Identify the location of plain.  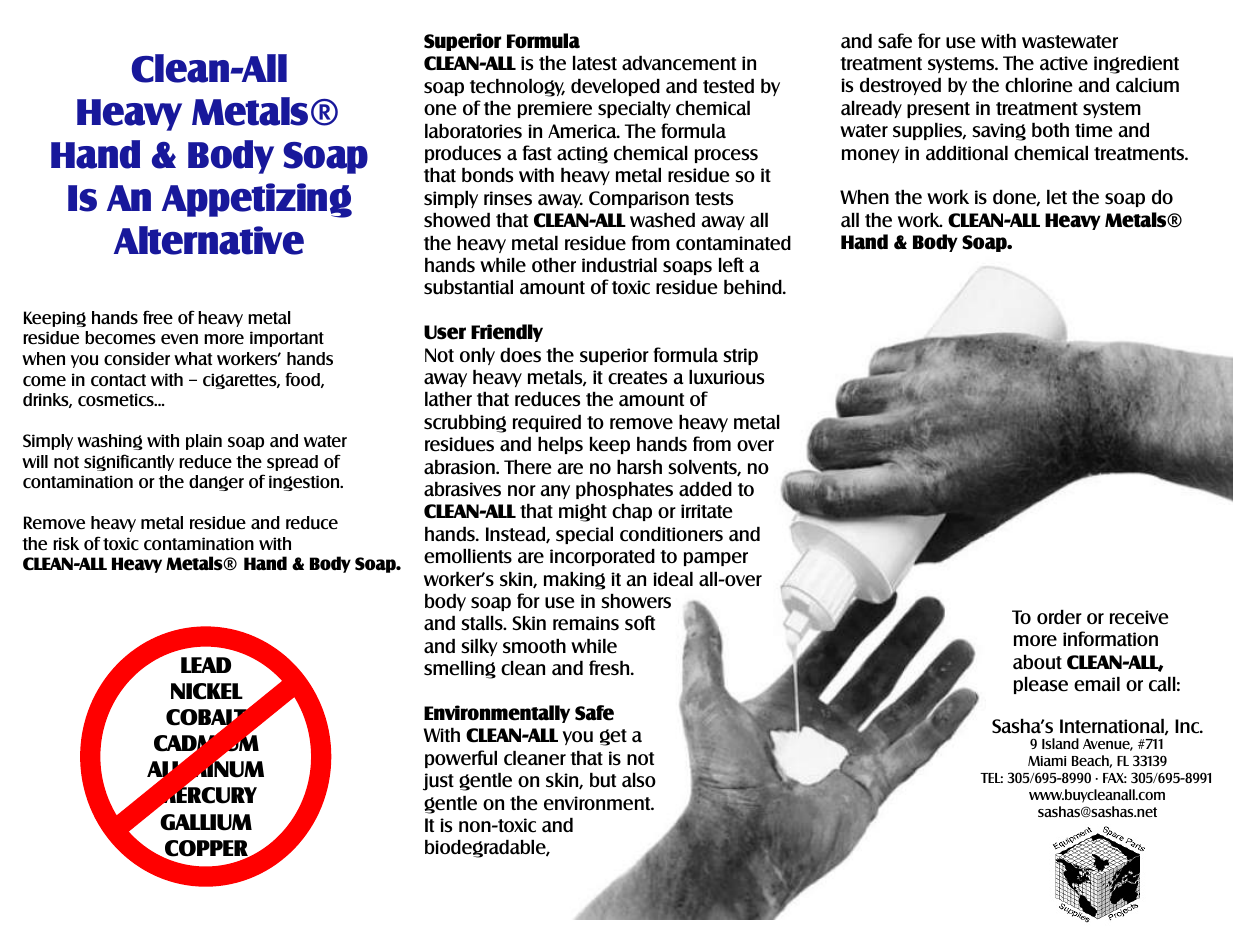
(204, 442).
